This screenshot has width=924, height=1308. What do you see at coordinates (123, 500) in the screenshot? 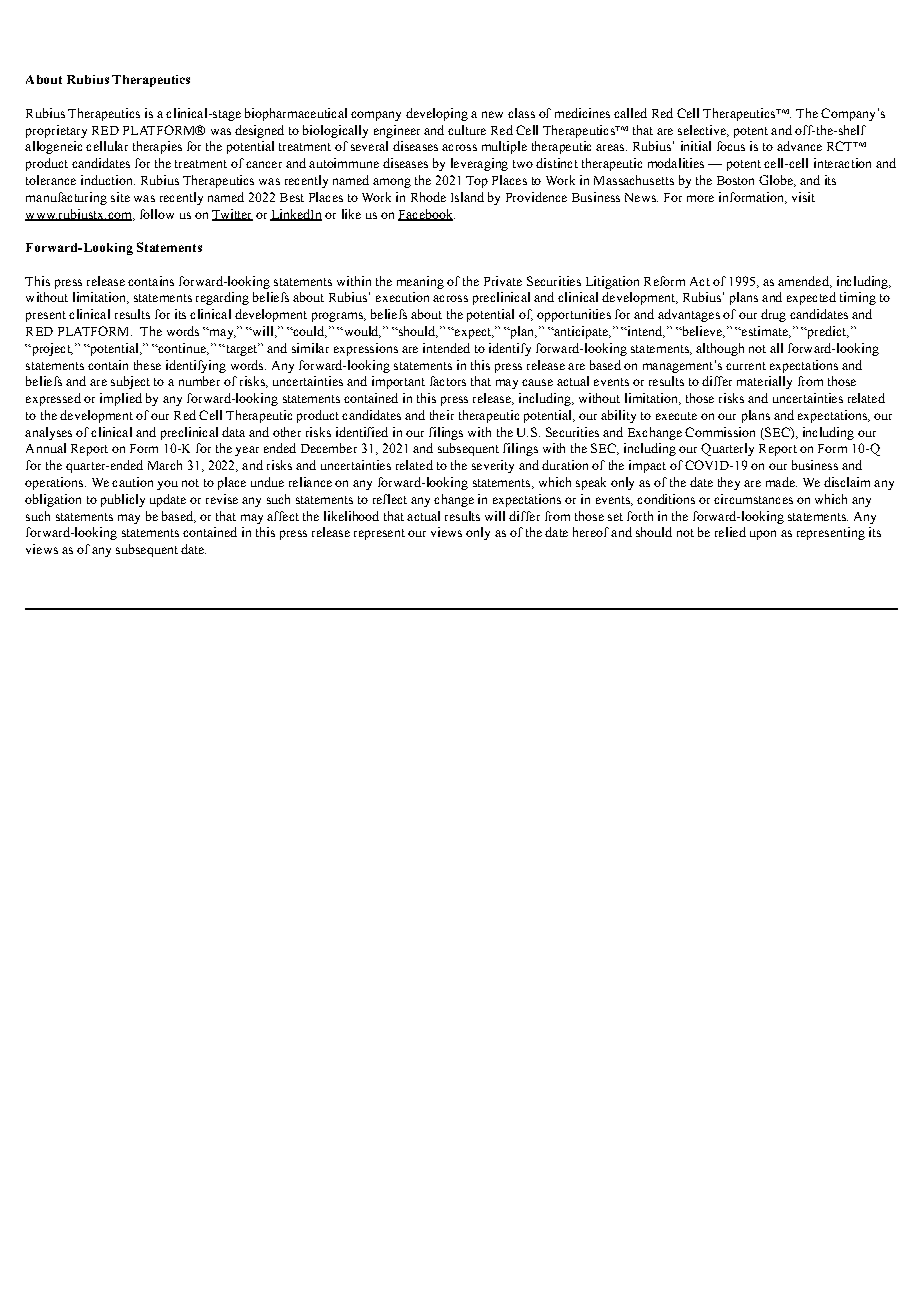
I see `publicly` at bounding box center [123, 500].
